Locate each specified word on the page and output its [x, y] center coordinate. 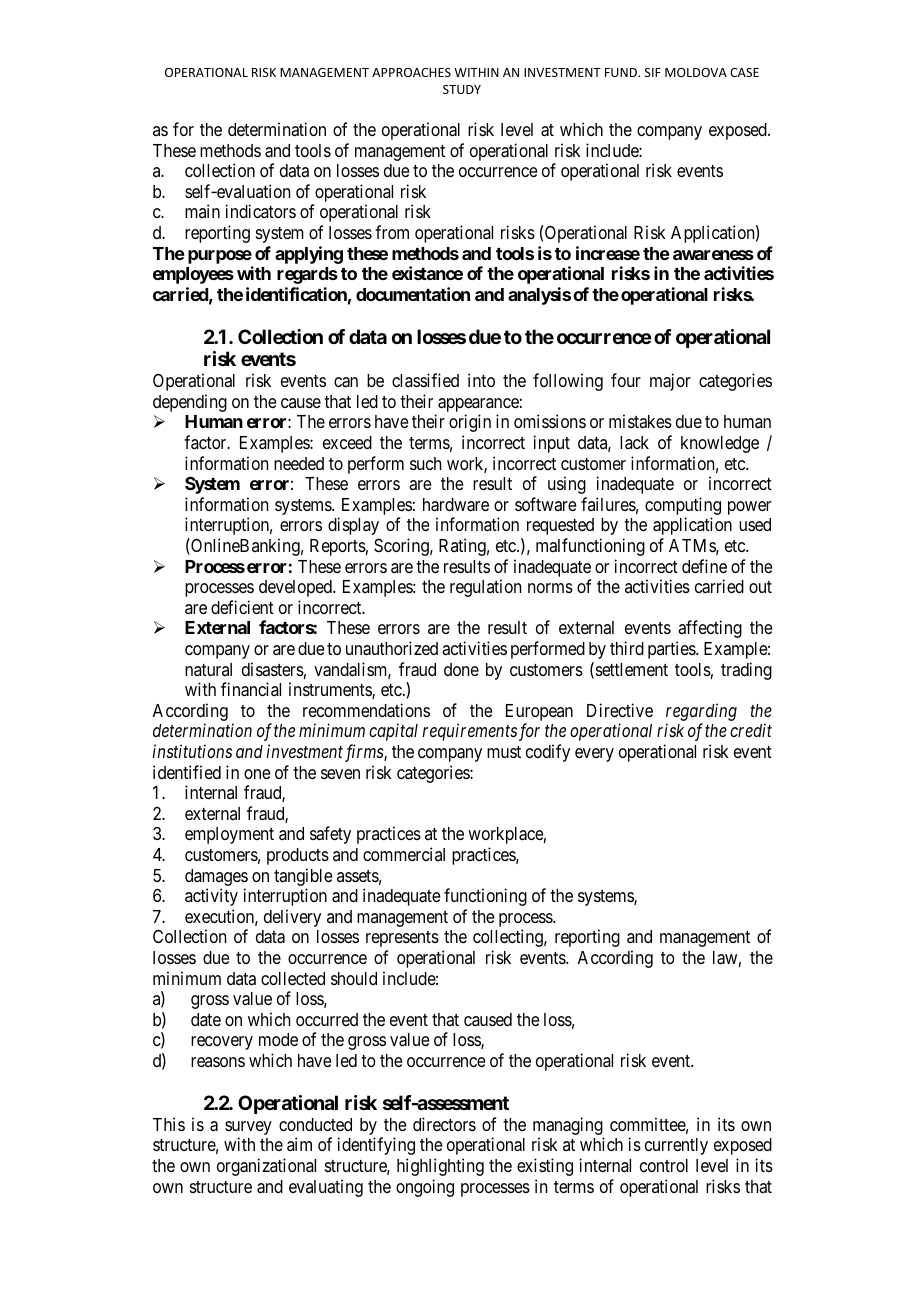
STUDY [462, 89]
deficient [242, 607]
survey [248, 1129]
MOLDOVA [696, 72]
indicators [261, 211]
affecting [710, 629]
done [461, 669]
